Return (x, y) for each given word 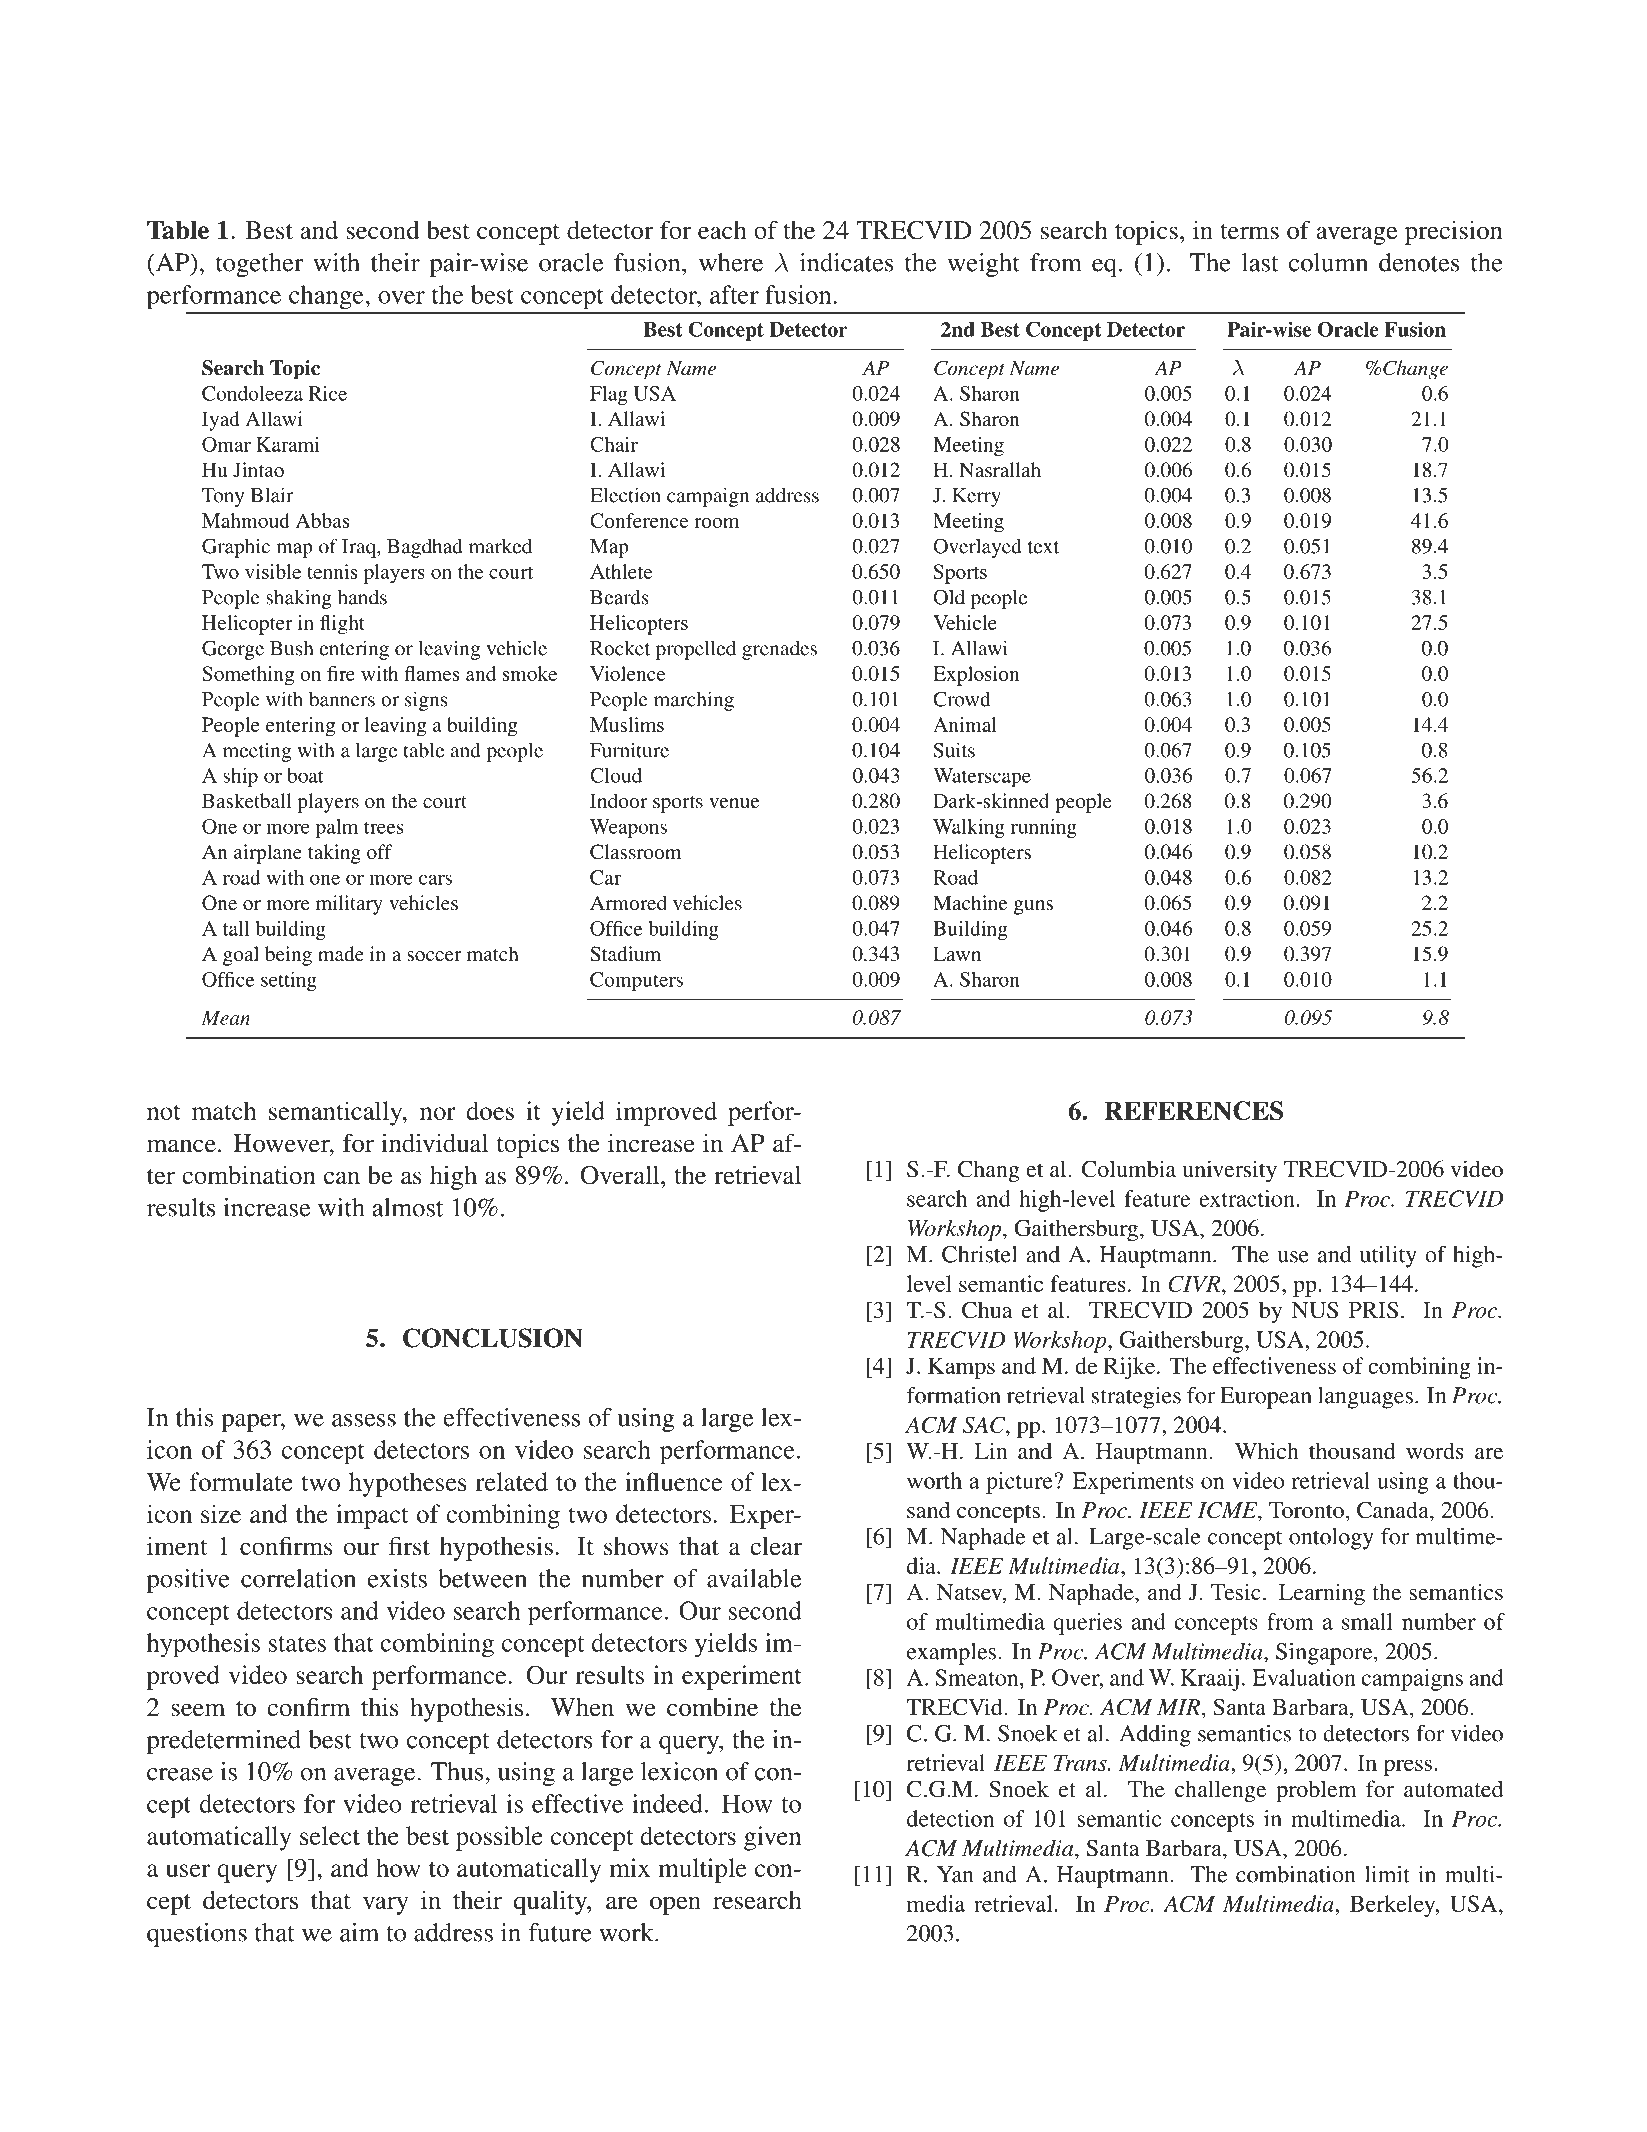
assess (364, 1420)
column (1328, 262)
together (259, 265)
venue (734, 803)
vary (386, 1905)
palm (337, 828)
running (1044, 828)
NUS (1315, 1310)
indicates (847, 262)
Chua (987, 1310)
